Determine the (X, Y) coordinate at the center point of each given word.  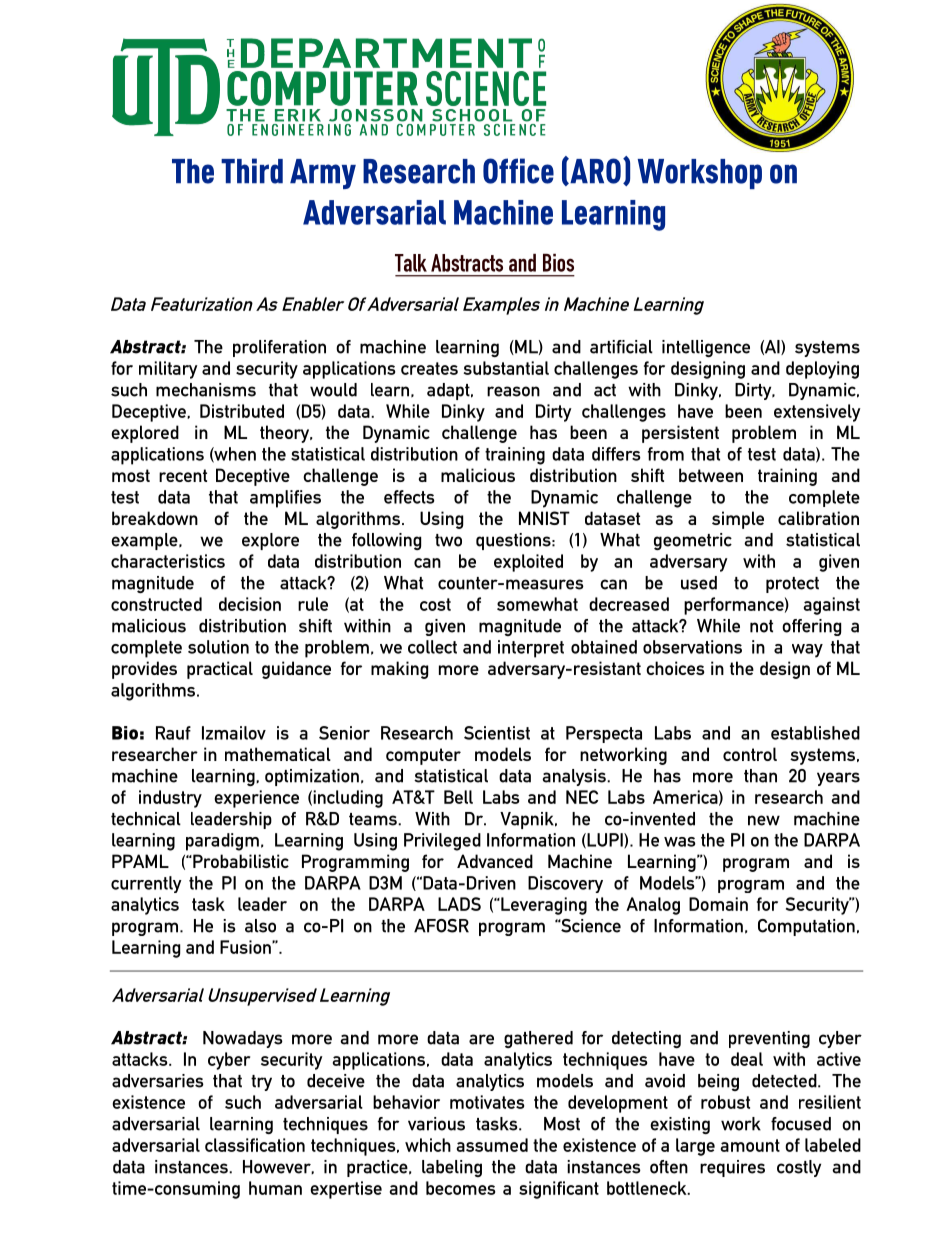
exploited (528, 563)
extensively (817, 413)
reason (513, 391)
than (760, 776)
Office (518, 171)
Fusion (246, 947)
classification (255, 1145)
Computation (806, 927)
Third (252, 171)
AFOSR (441, 926)
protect (792, 585)
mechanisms (206, 390)
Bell (458, 797)
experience (256, 799)
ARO (594, 171)
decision (250, 604)
